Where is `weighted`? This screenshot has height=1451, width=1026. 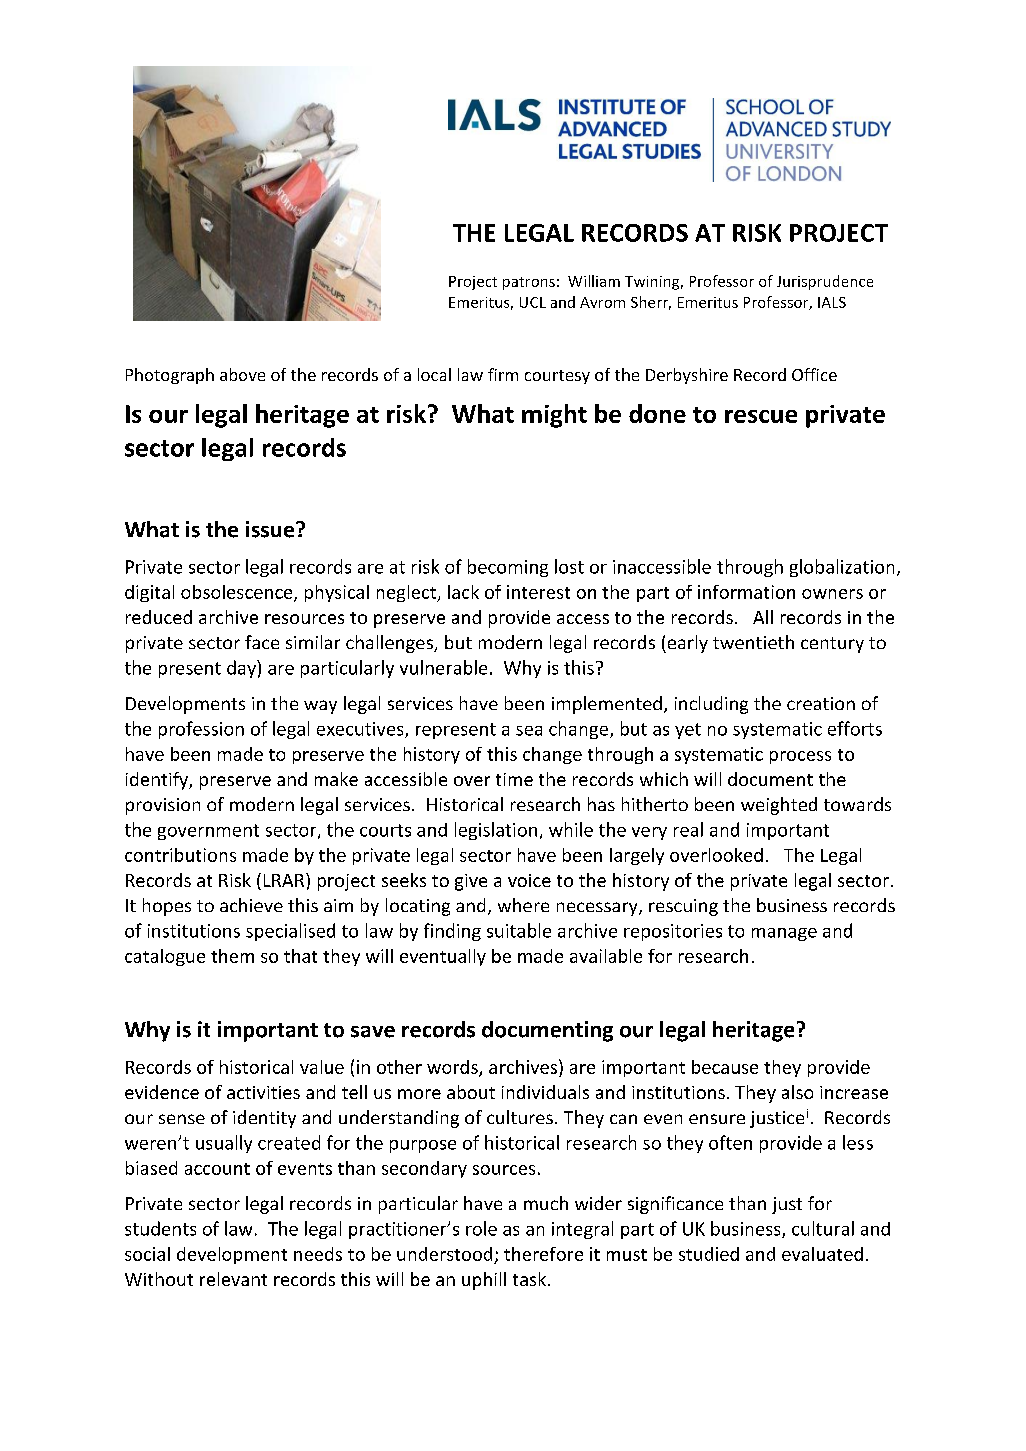
weighted is located at coordinates (779, 806).
